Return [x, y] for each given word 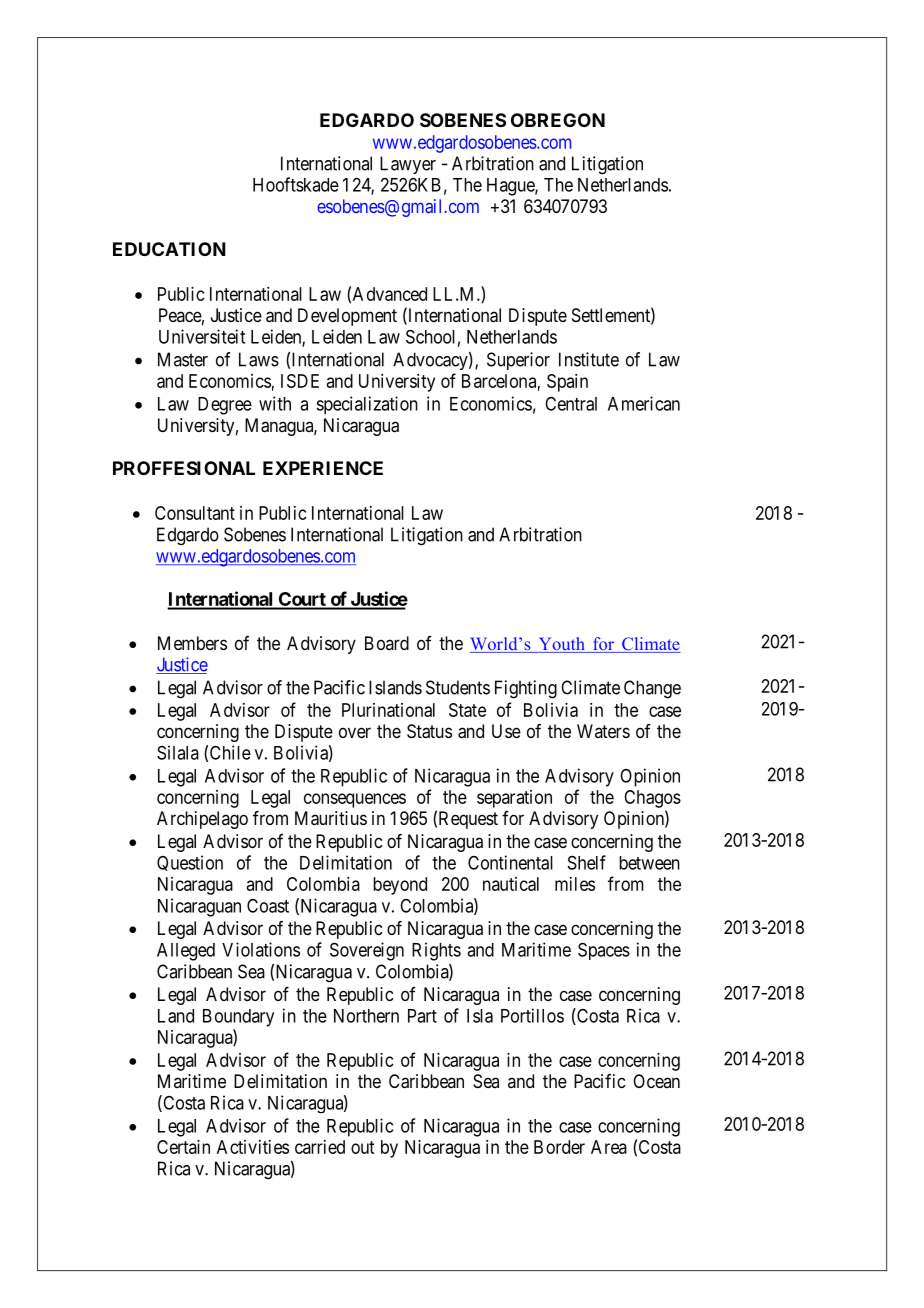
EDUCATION [169, 249]
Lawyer [408, 165]
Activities [253, 1147]
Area [609, 1147]
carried [320, 1147]
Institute [589, 359]
